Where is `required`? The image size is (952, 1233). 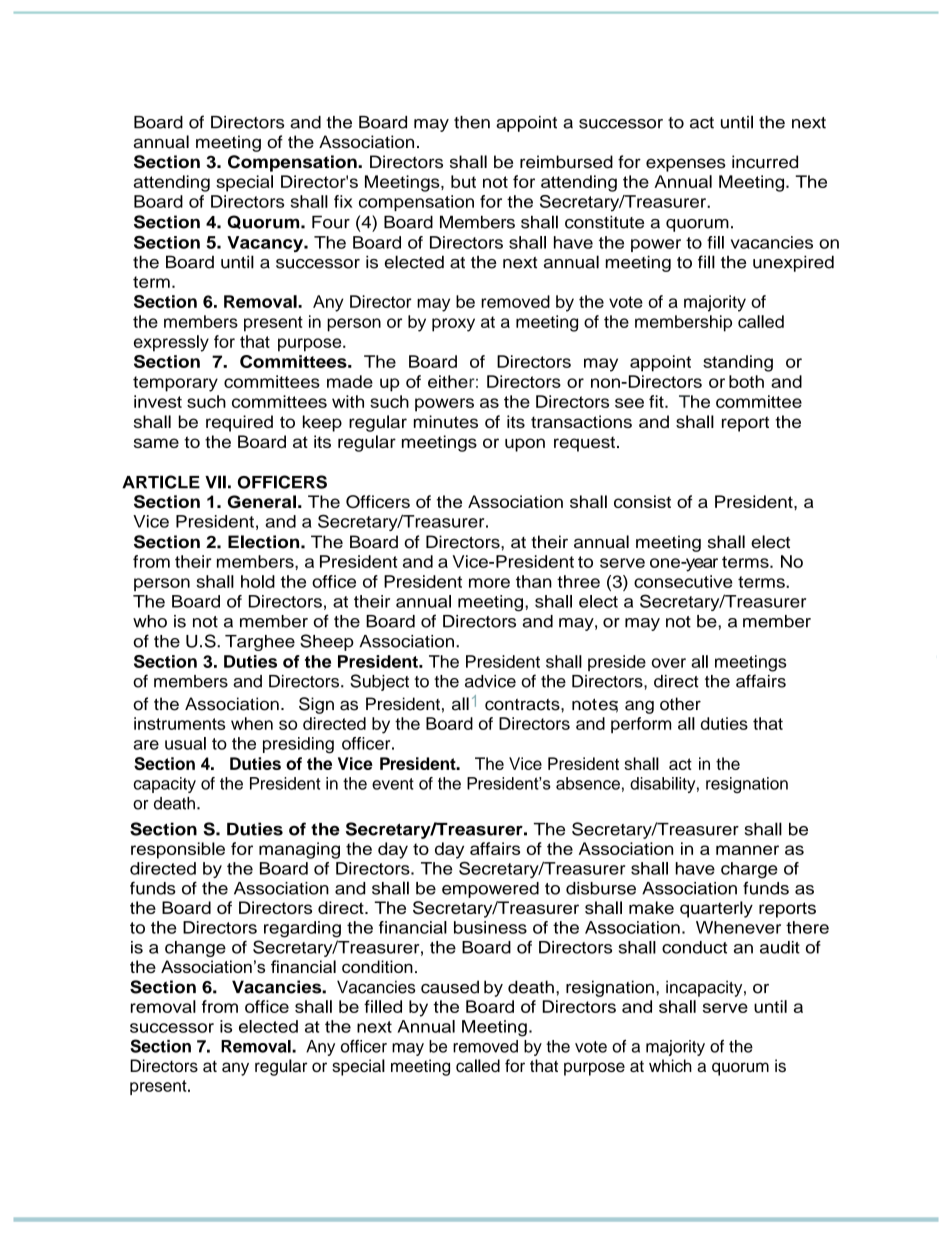 required is located at coordinates (239, 423).
